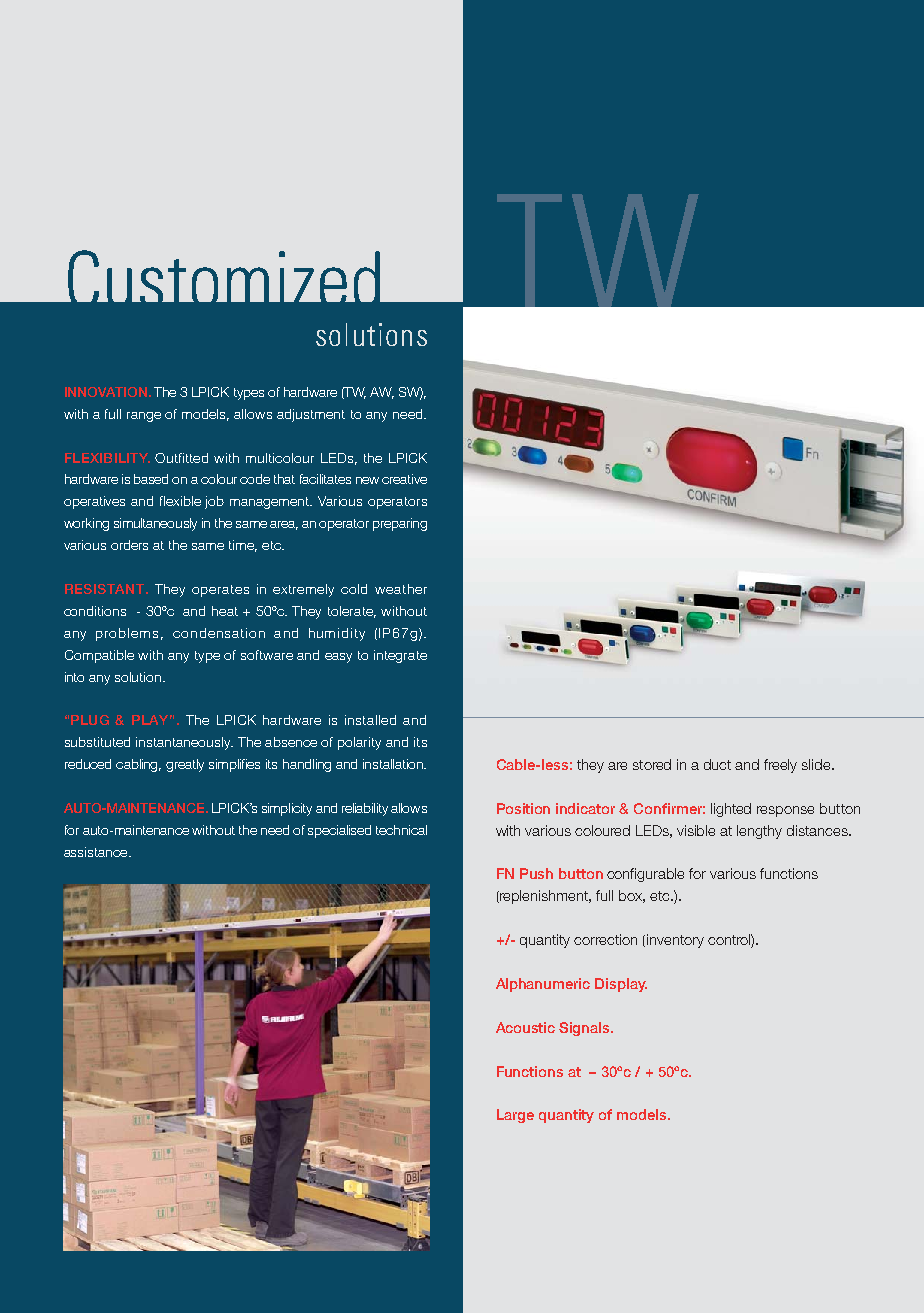 Image resolution: width=924 pixels, height=1313 pixels. What do you see at coordinates (97, 852) in the screenshot?
I see `assistance` at bounding box center [97, 852].
